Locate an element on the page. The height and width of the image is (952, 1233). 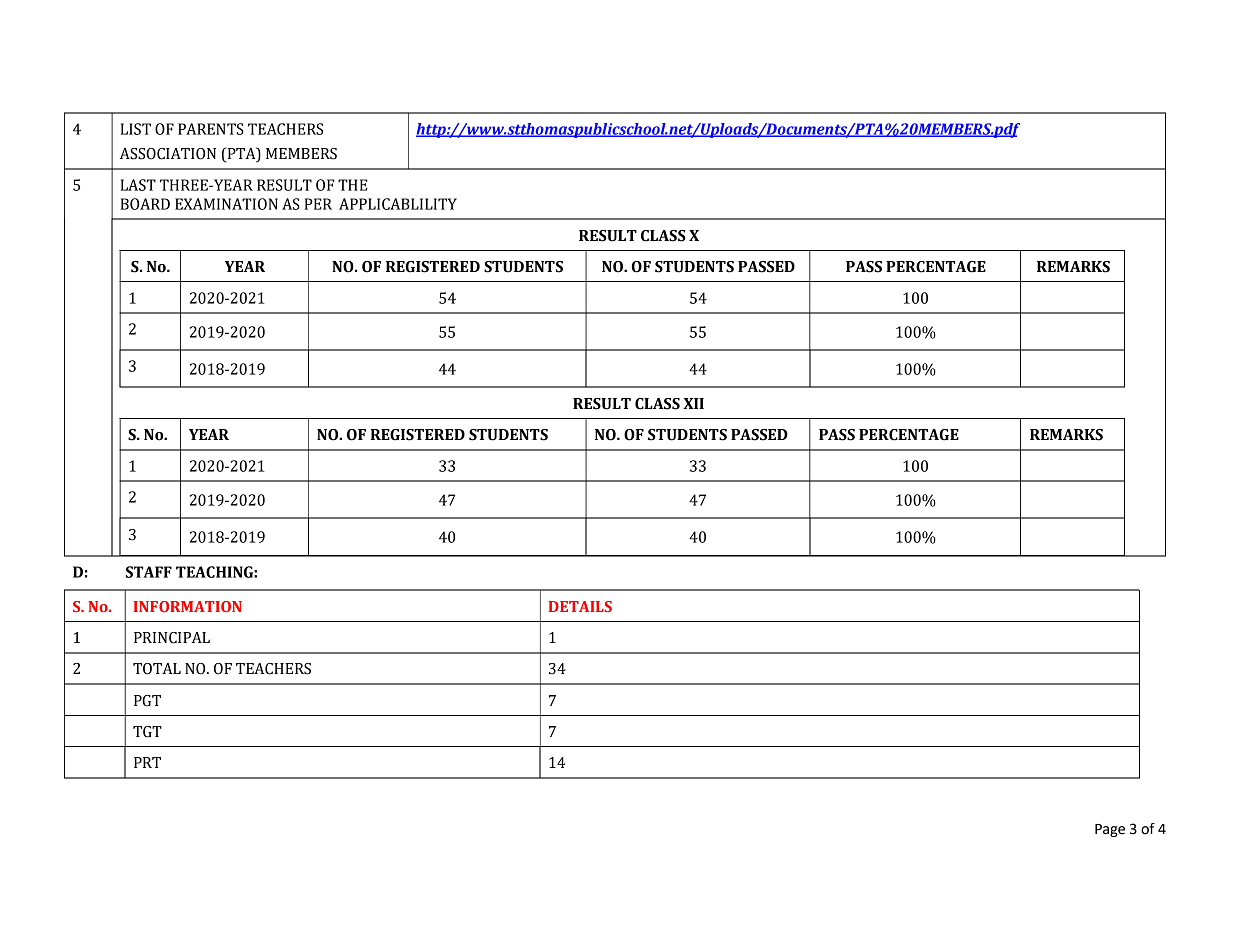
Page is located at coordinates (1110, 830).
